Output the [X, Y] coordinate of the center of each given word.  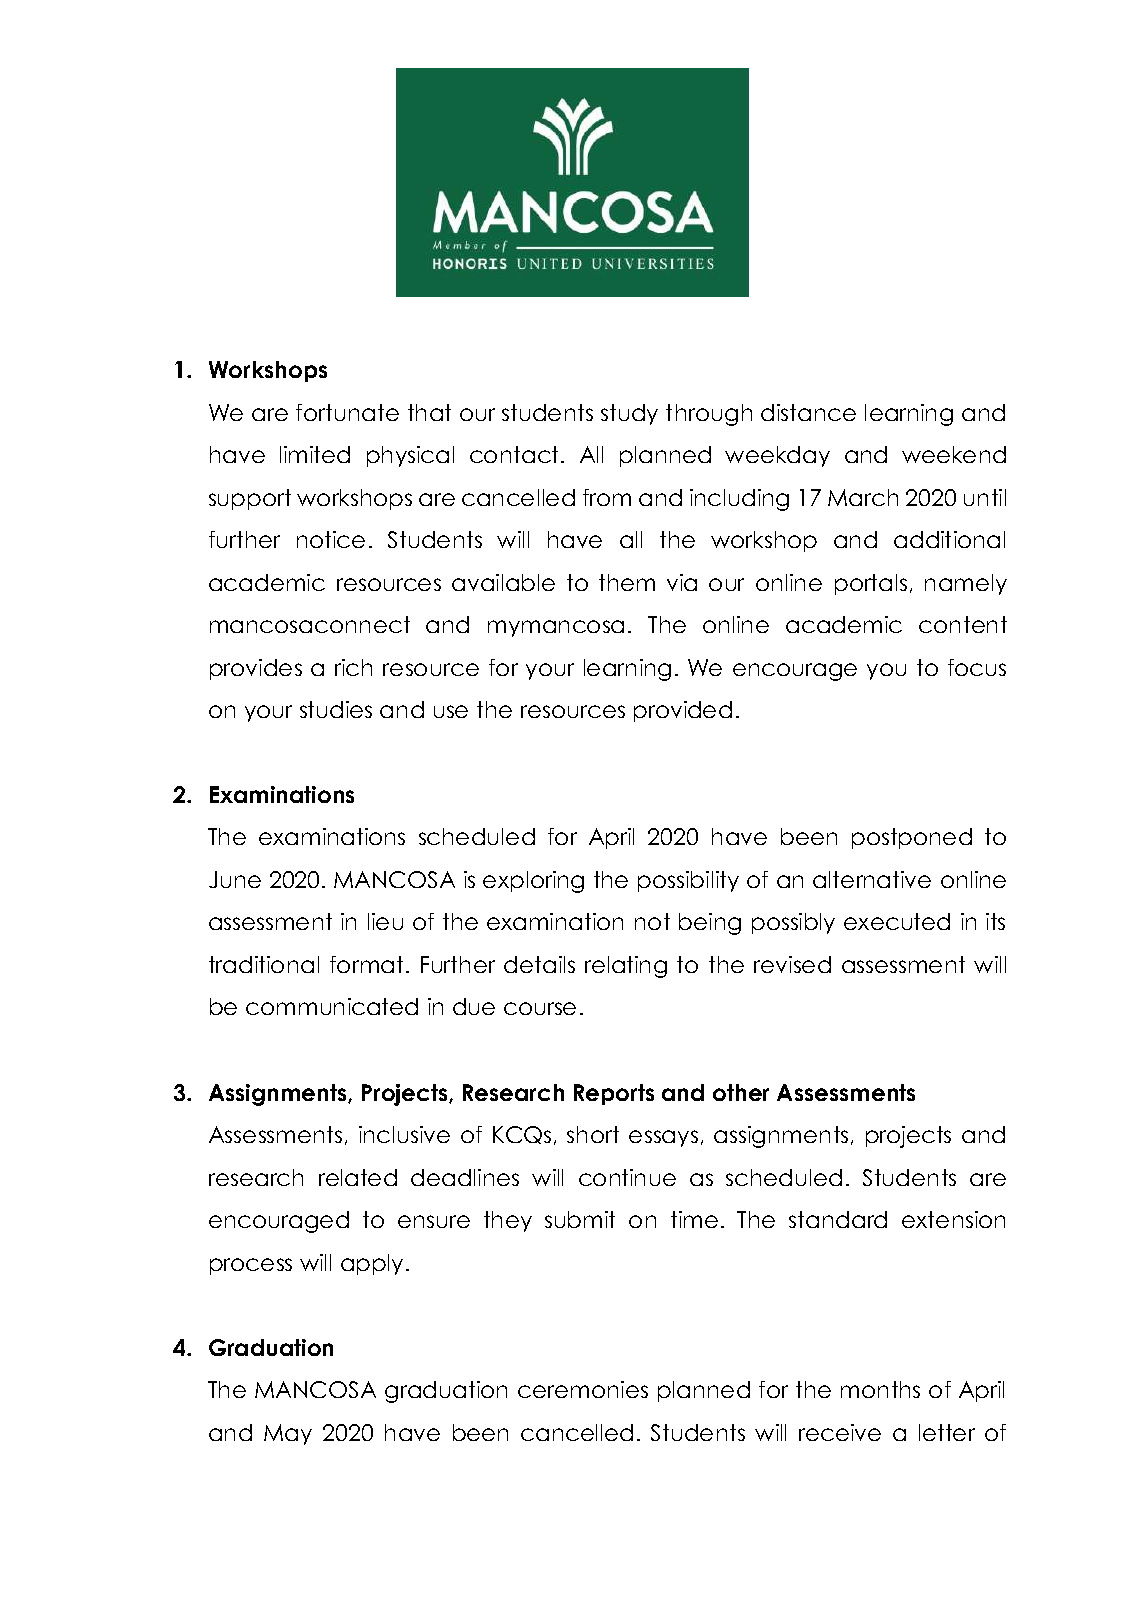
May [288, 1434]
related [358, 1177]
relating [626, 967]
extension [953, 1219]
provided [683, 711]
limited [315, 454]
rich [353, 667]
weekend [954, 454]
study [629, 414]
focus [977, 667]
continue [627, 1177]
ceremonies [583, 1389]
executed [897, 921]
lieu [385, 921]
